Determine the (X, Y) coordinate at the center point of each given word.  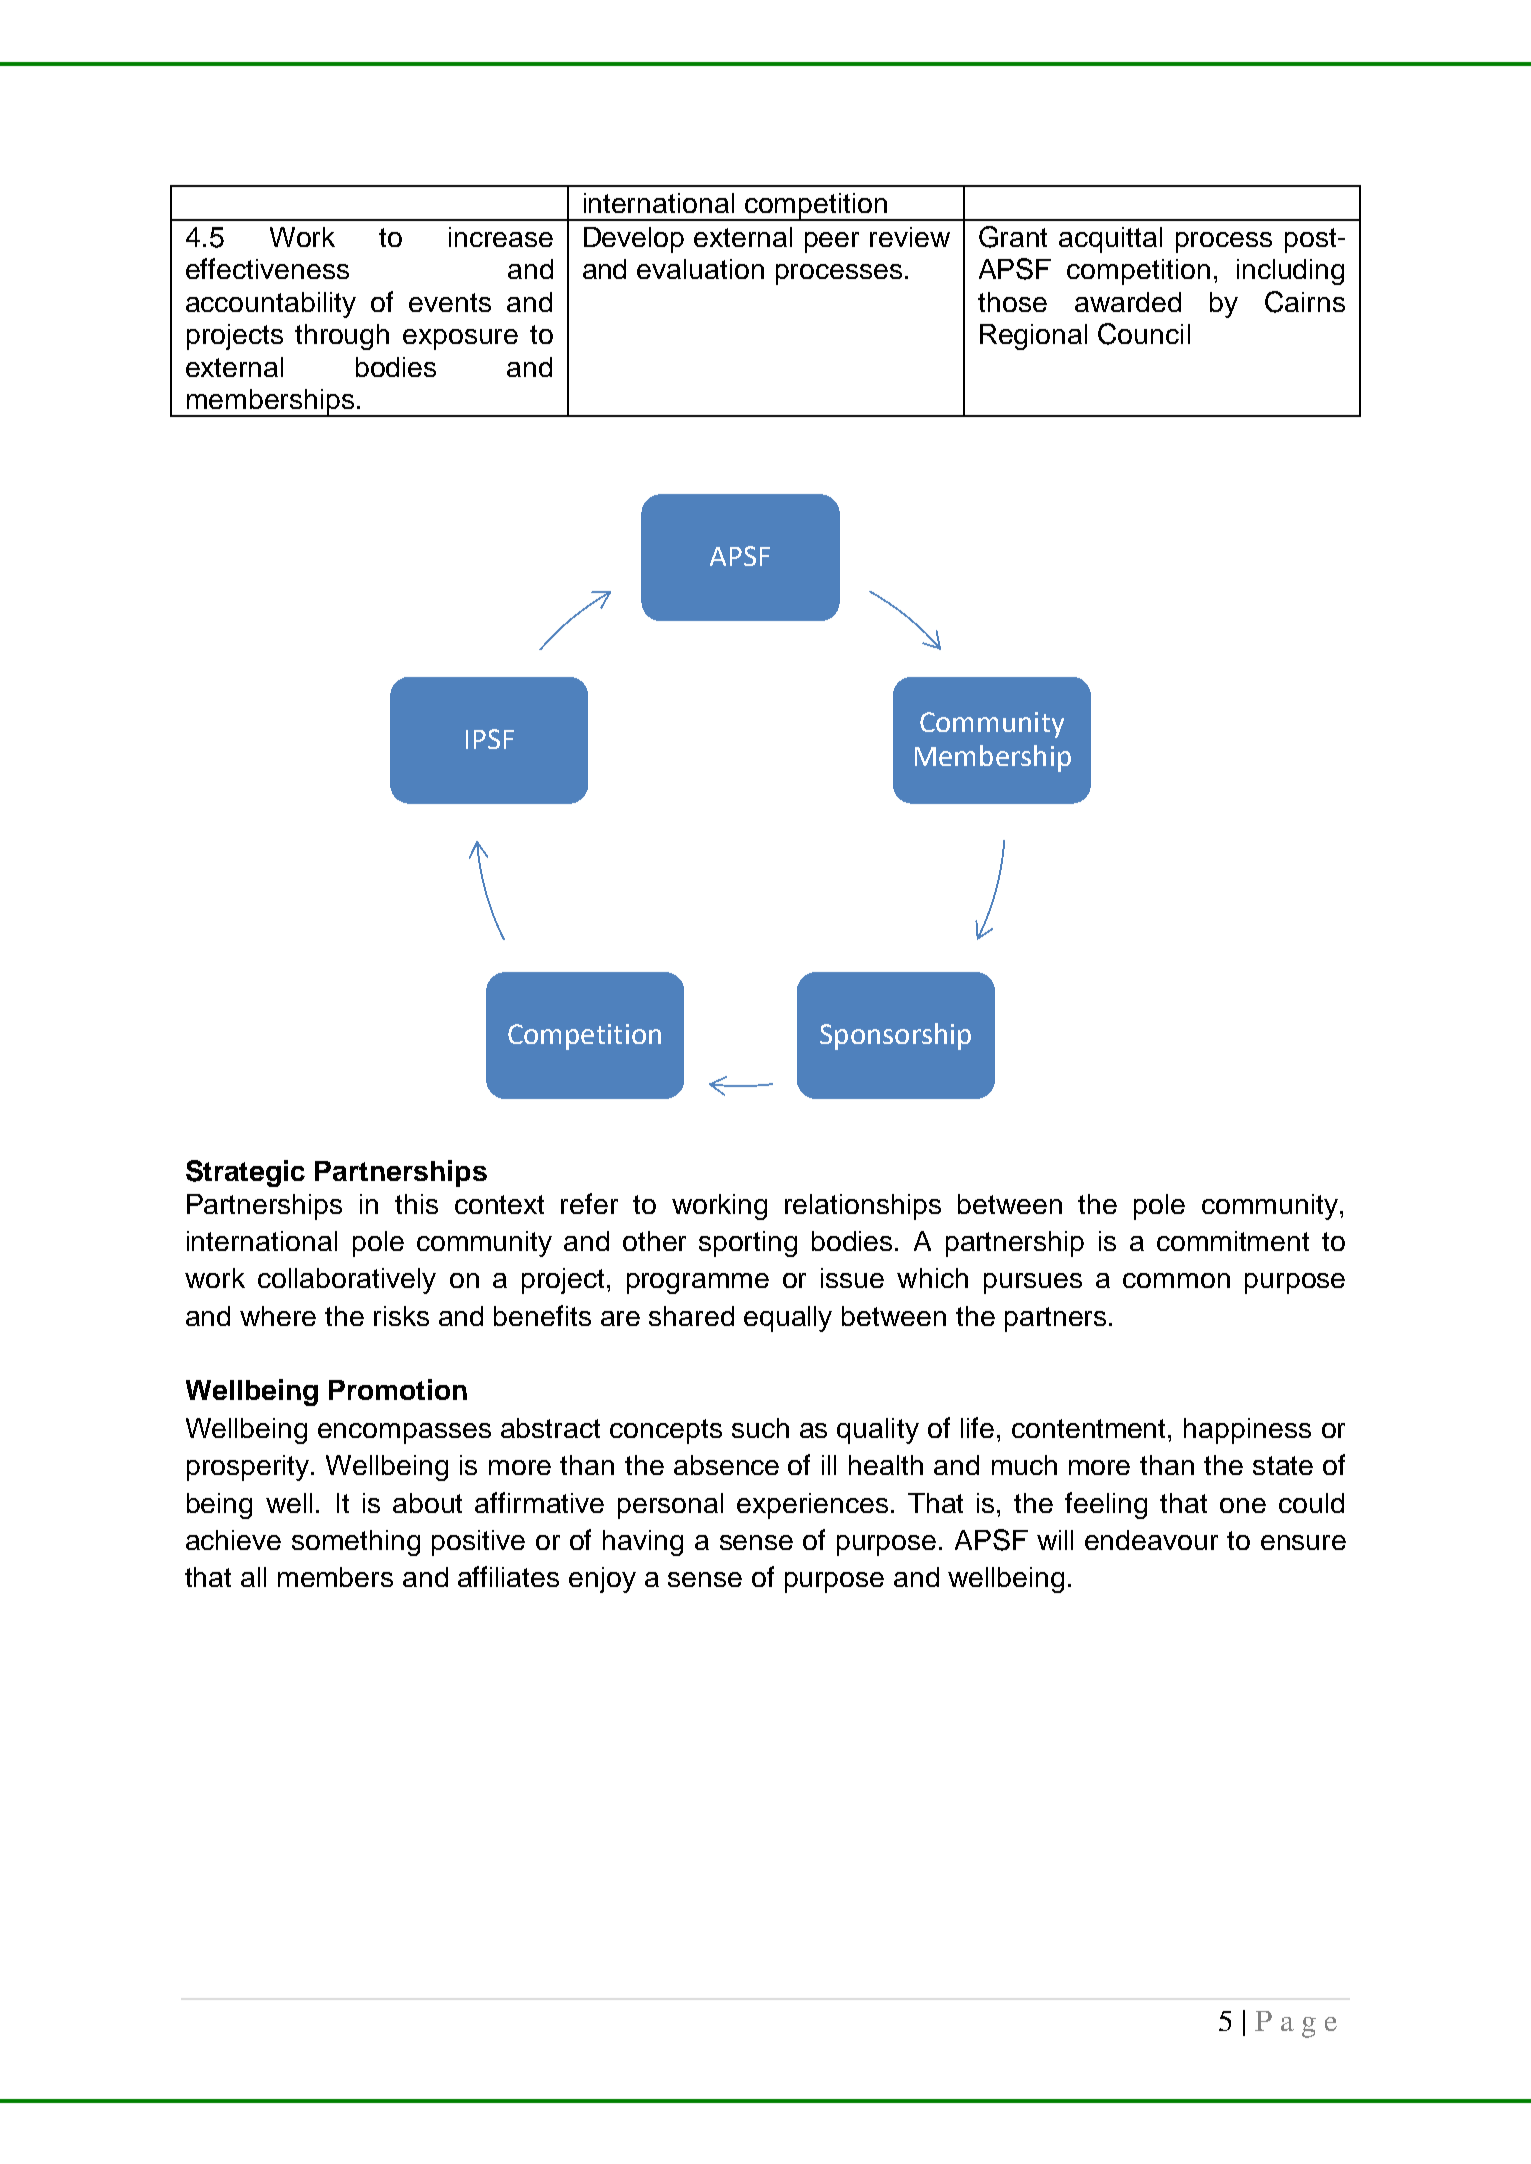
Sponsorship (895, 1036)
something (356, 1543)
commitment (1233, 1241)
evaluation (700, 269)
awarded (1128, 302)
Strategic (245, 1173)
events (450, 302)
